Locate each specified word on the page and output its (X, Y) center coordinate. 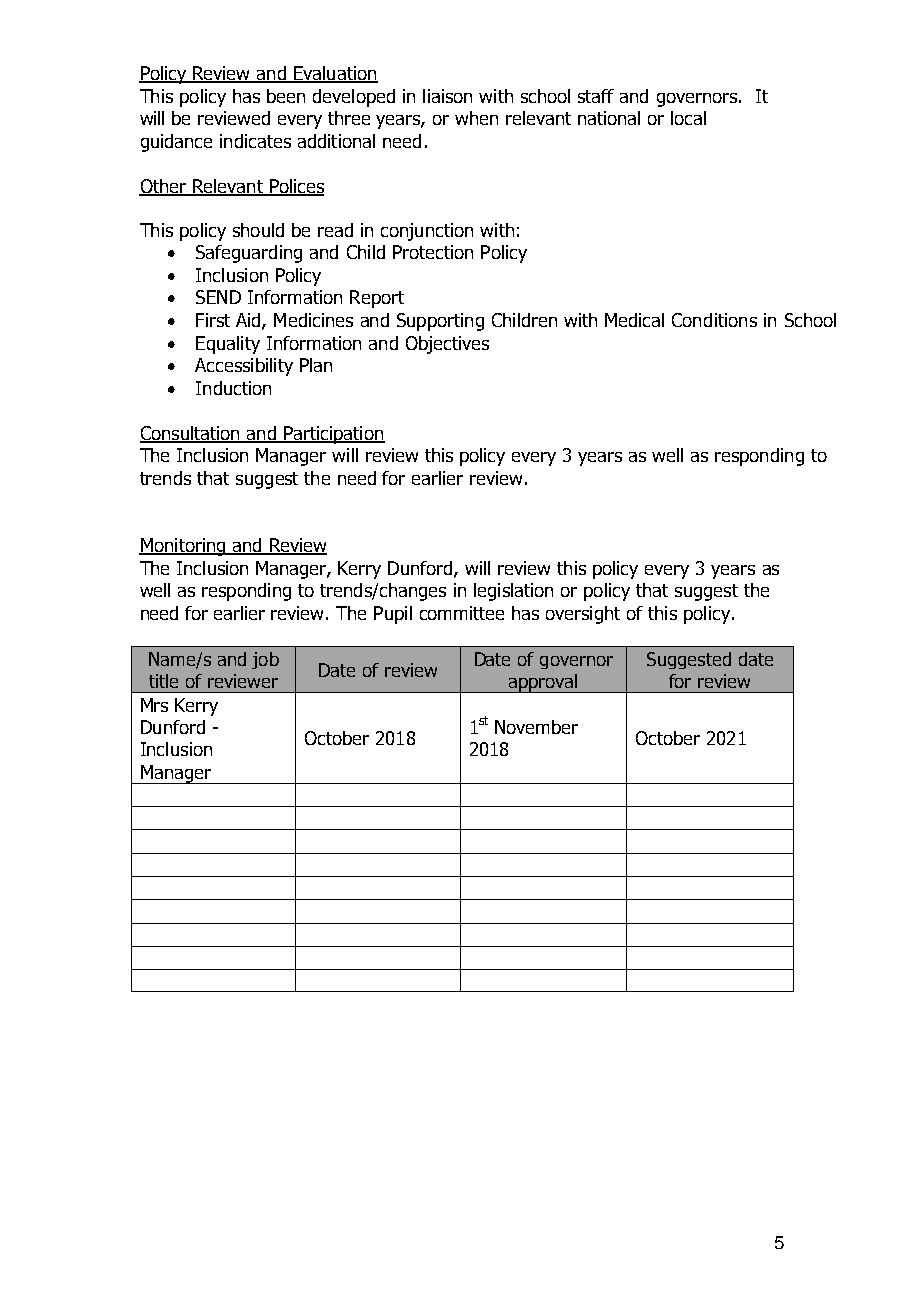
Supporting (440, 322)
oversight (583, 615)
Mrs (154, 705)
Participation (333, 435)
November (536, 727)
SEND (218, 297)
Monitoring (183, 547)
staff (596, 96)
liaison (447, 96)
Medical (634, 320)
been (286, 96)
